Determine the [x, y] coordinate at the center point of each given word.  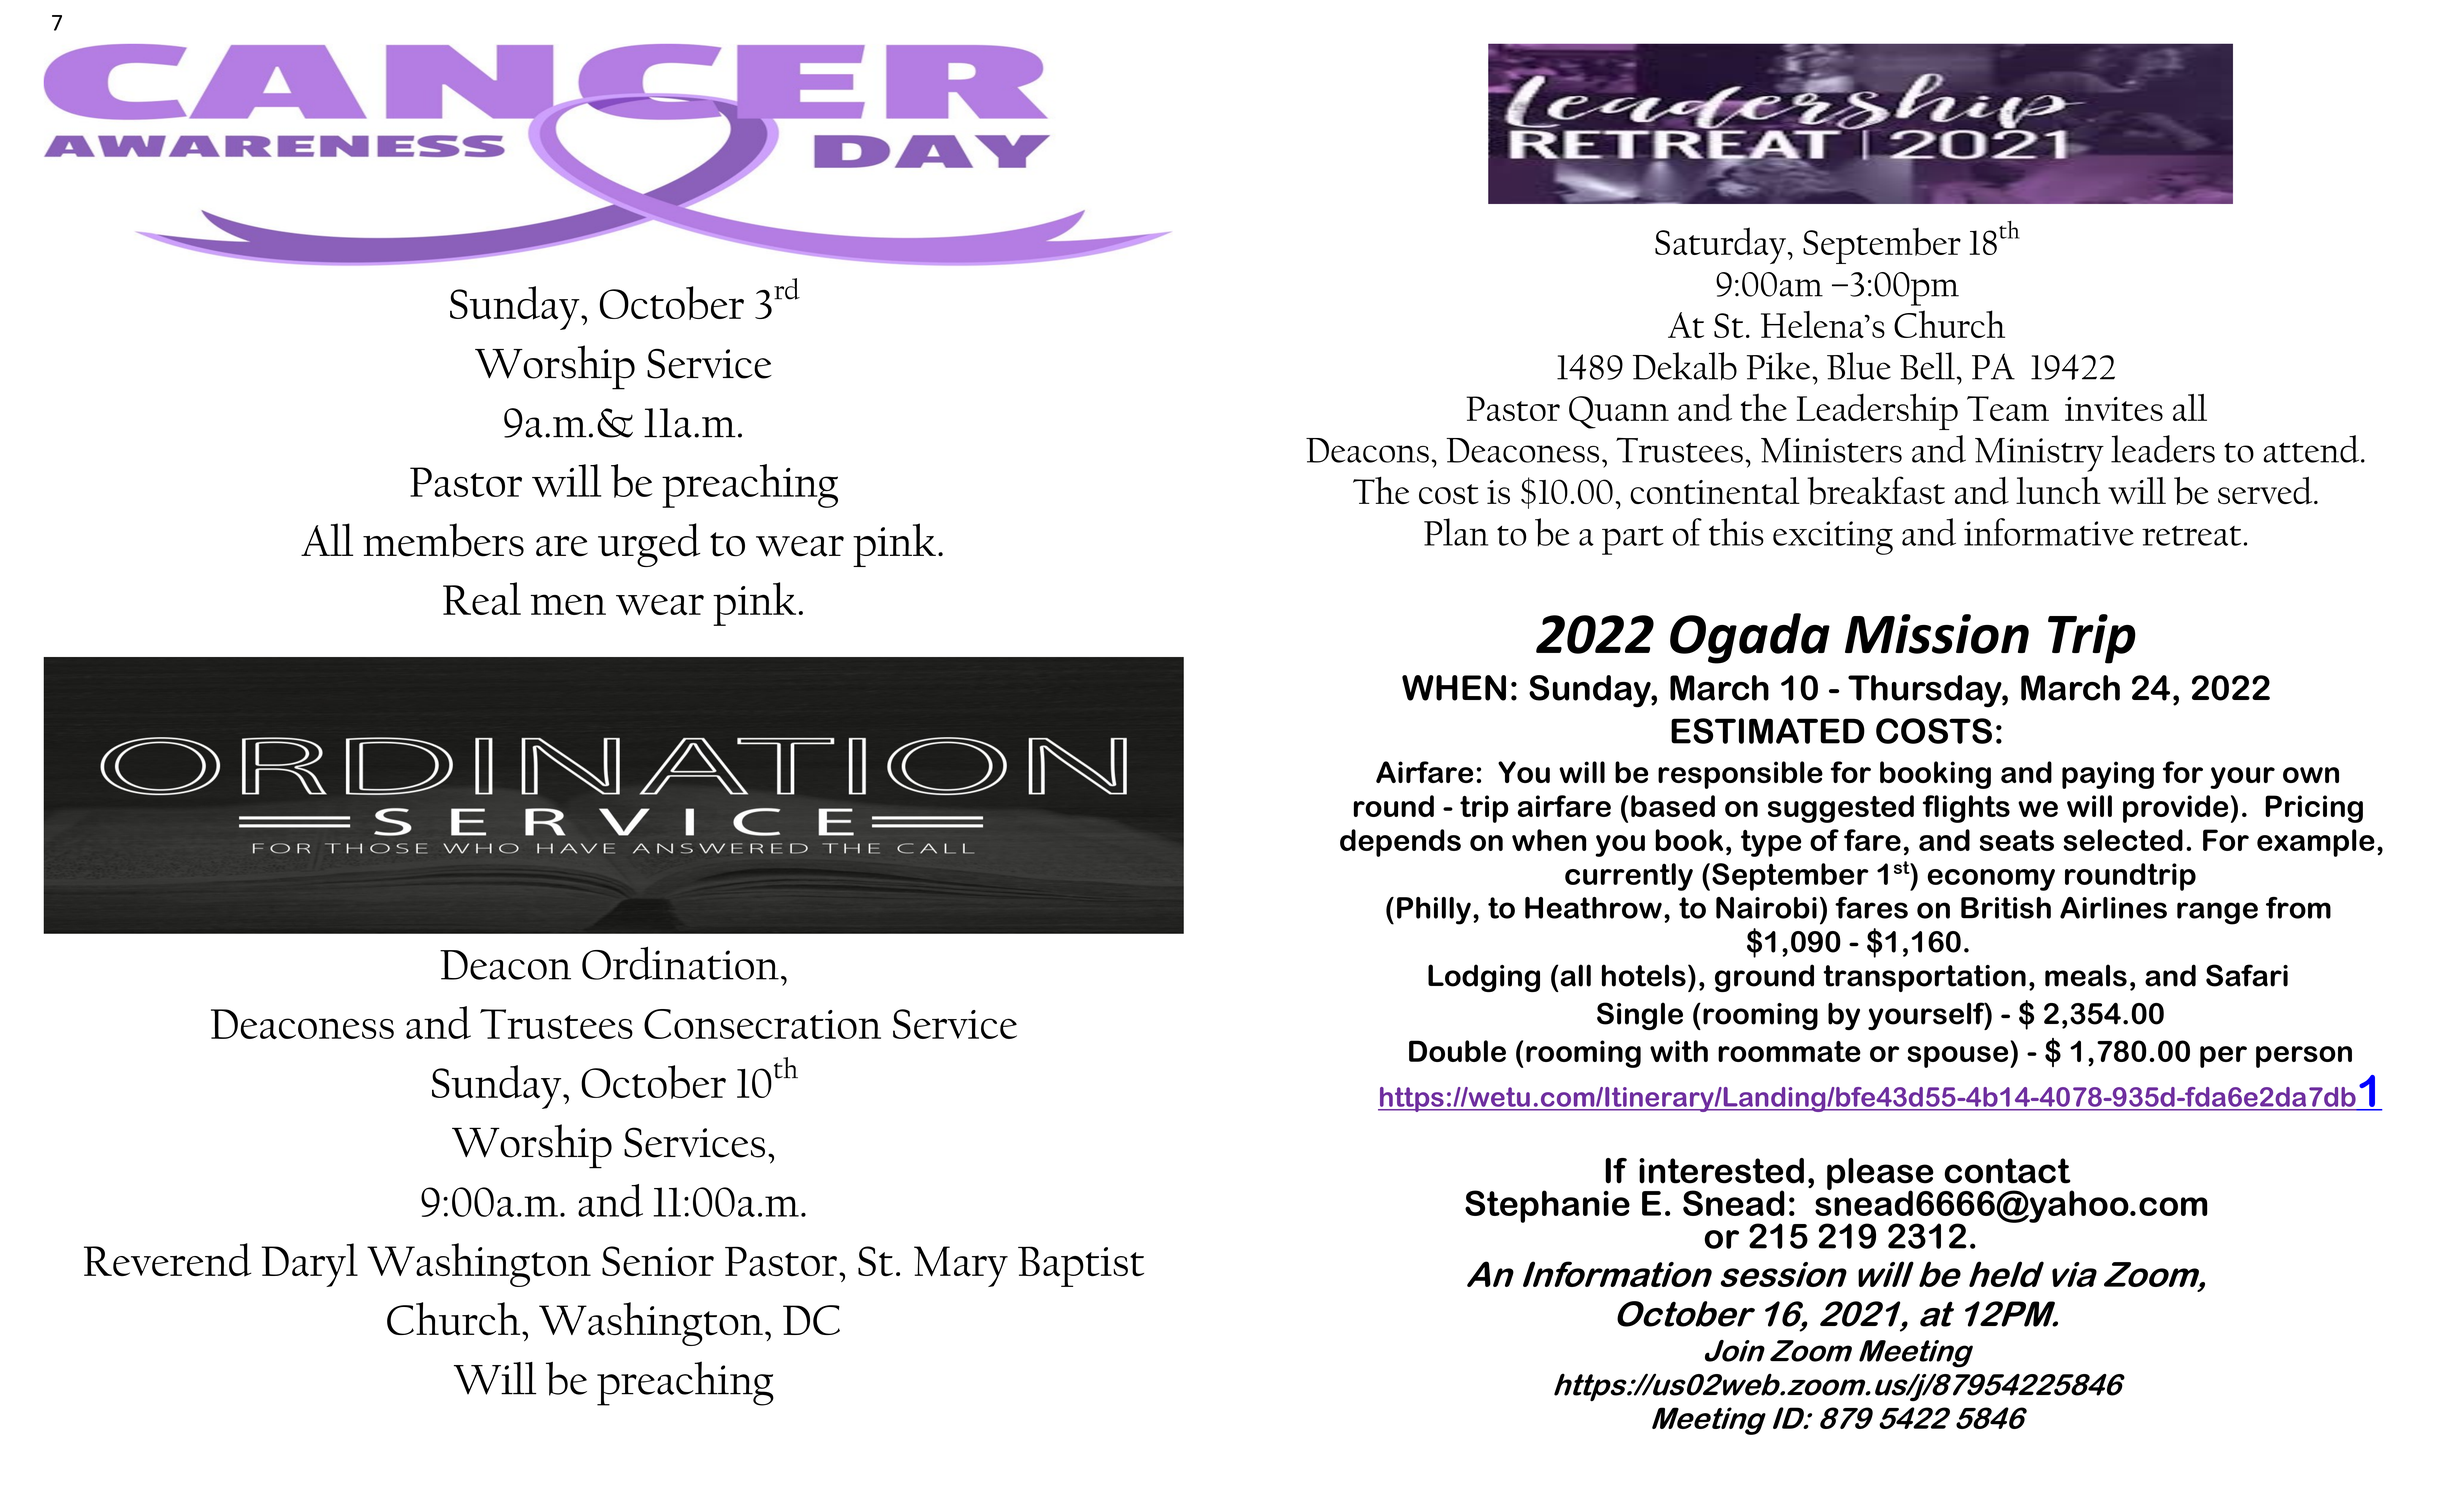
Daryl [309, 1265]
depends [1400, 843]
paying [2108, 775]
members [443, 540]
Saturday [1720, 245]
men [568, 604]
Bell [1927, 366]
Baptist [1081, 1266]
